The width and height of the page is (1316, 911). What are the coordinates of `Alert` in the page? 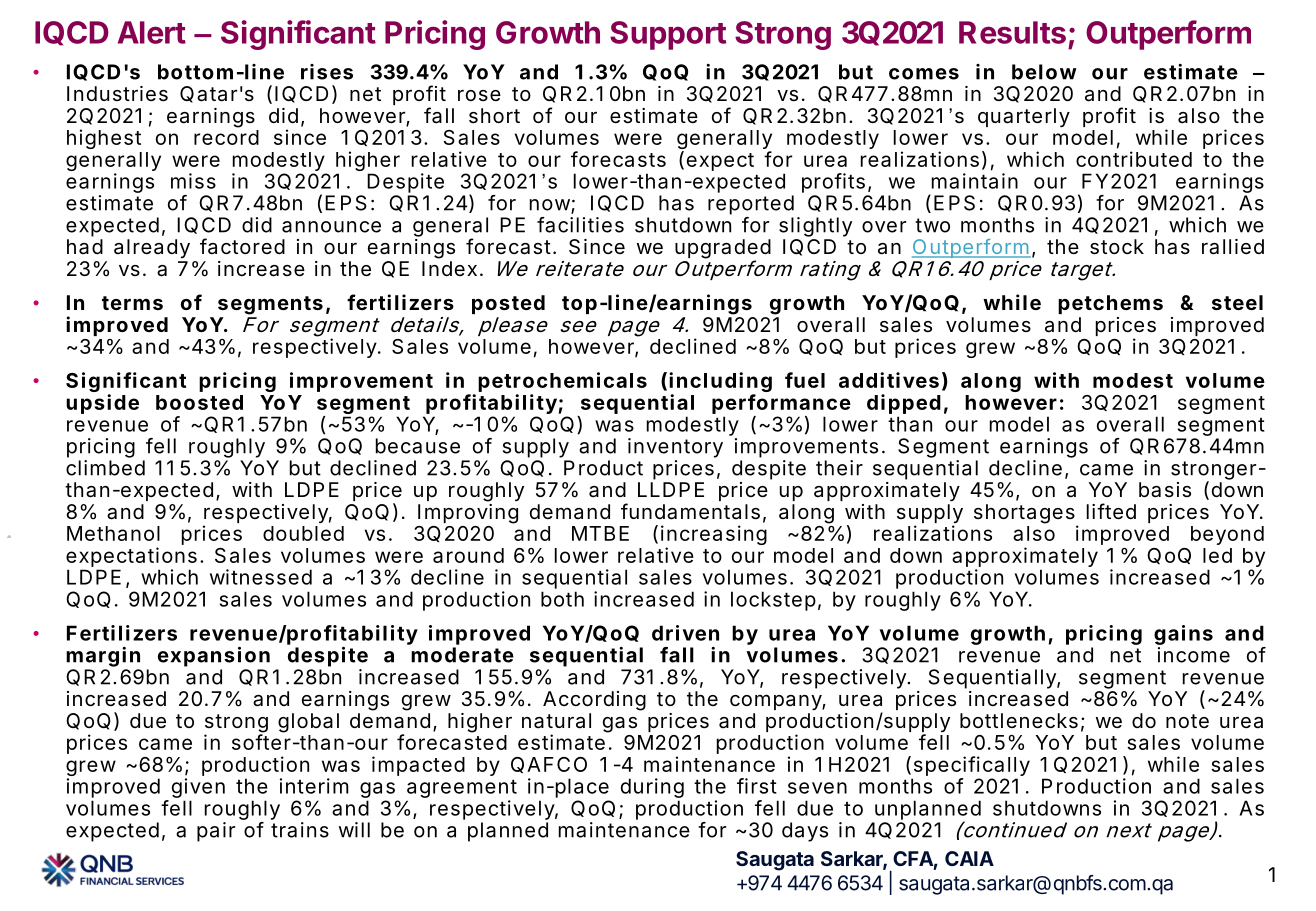 It's located at (152, 32).
